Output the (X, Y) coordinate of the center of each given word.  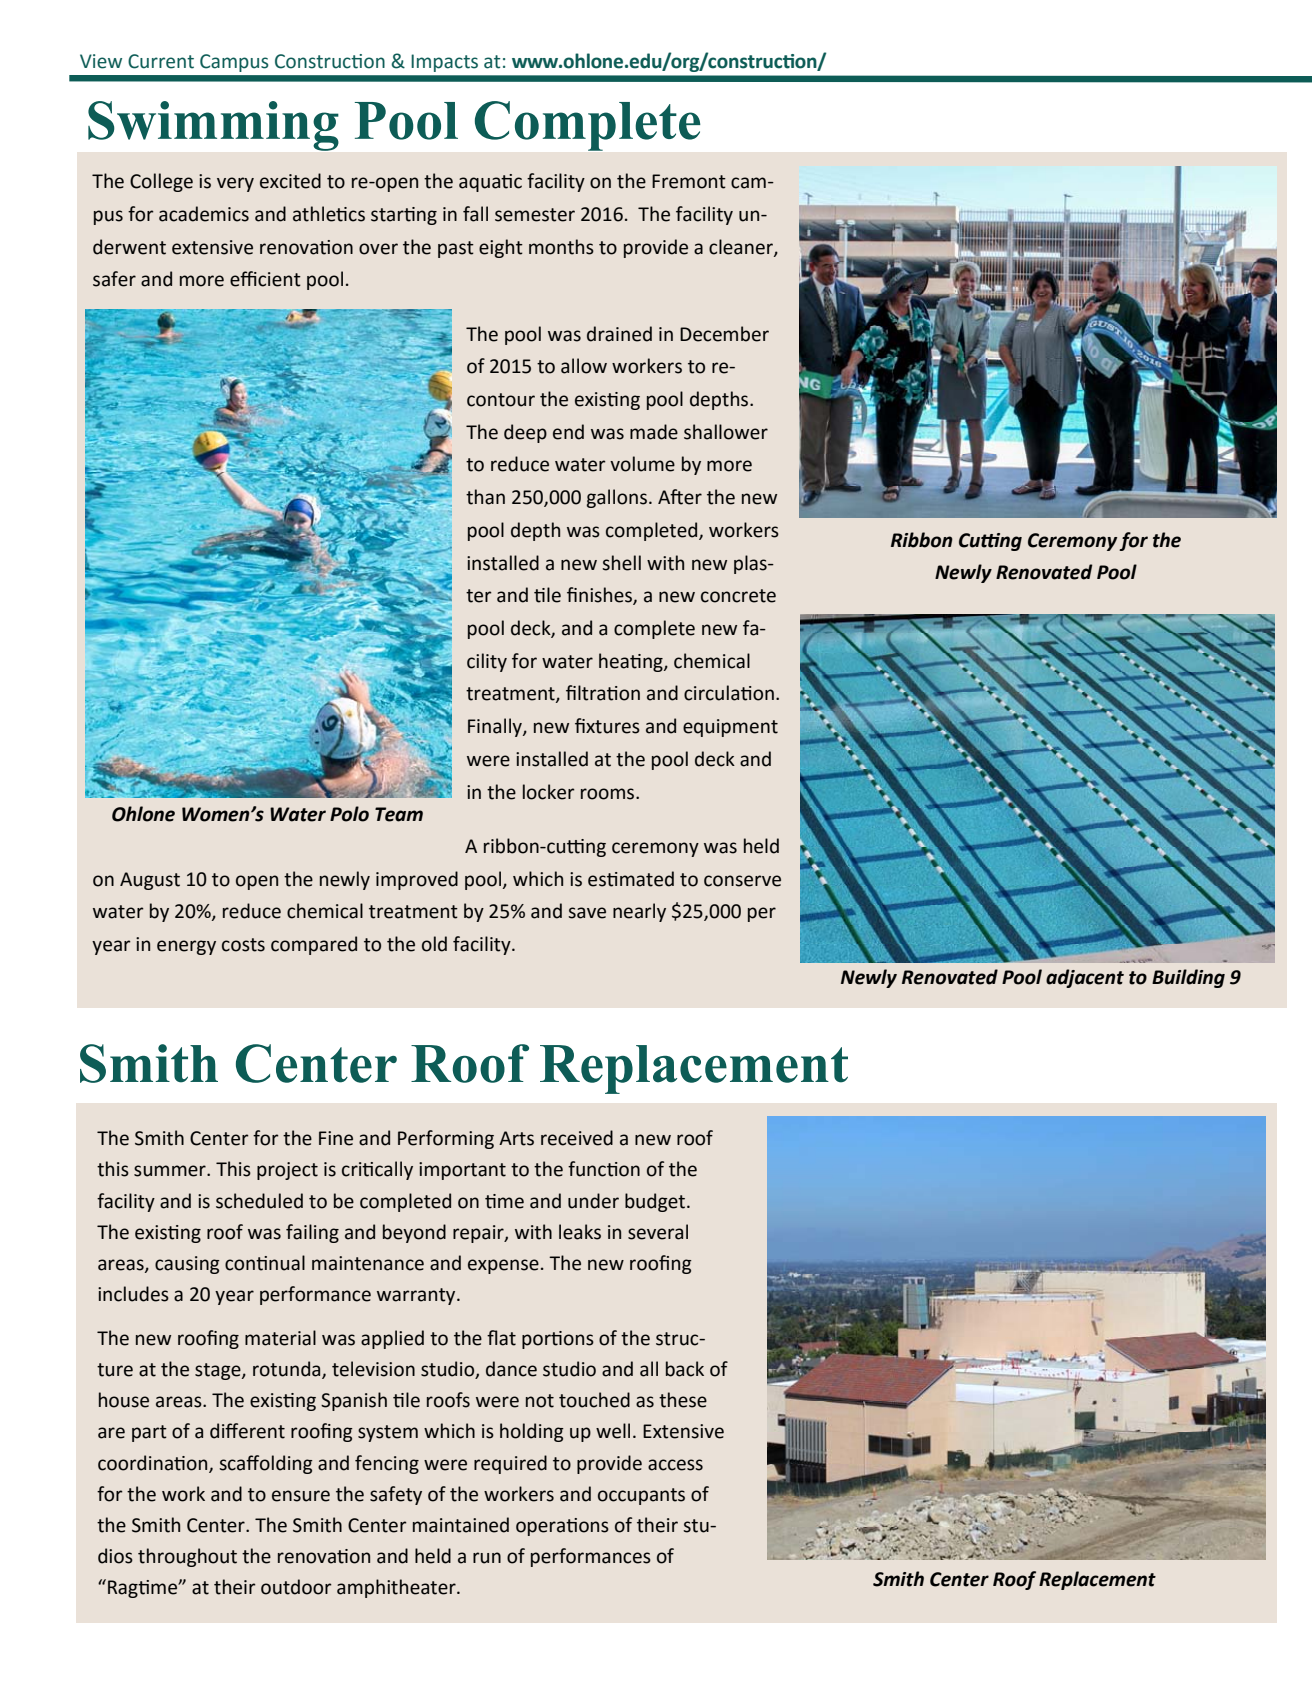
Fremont (689, 181)
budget (656, 1202)
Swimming (213, 126)
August (150, 881)
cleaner (742, 247)
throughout (187, 1557)
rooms (609, 794)
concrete (738, 596)
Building (1188, 978)
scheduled (259, 1201)
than (485, 497)
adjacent (1085, 978)
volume (642, 464)
